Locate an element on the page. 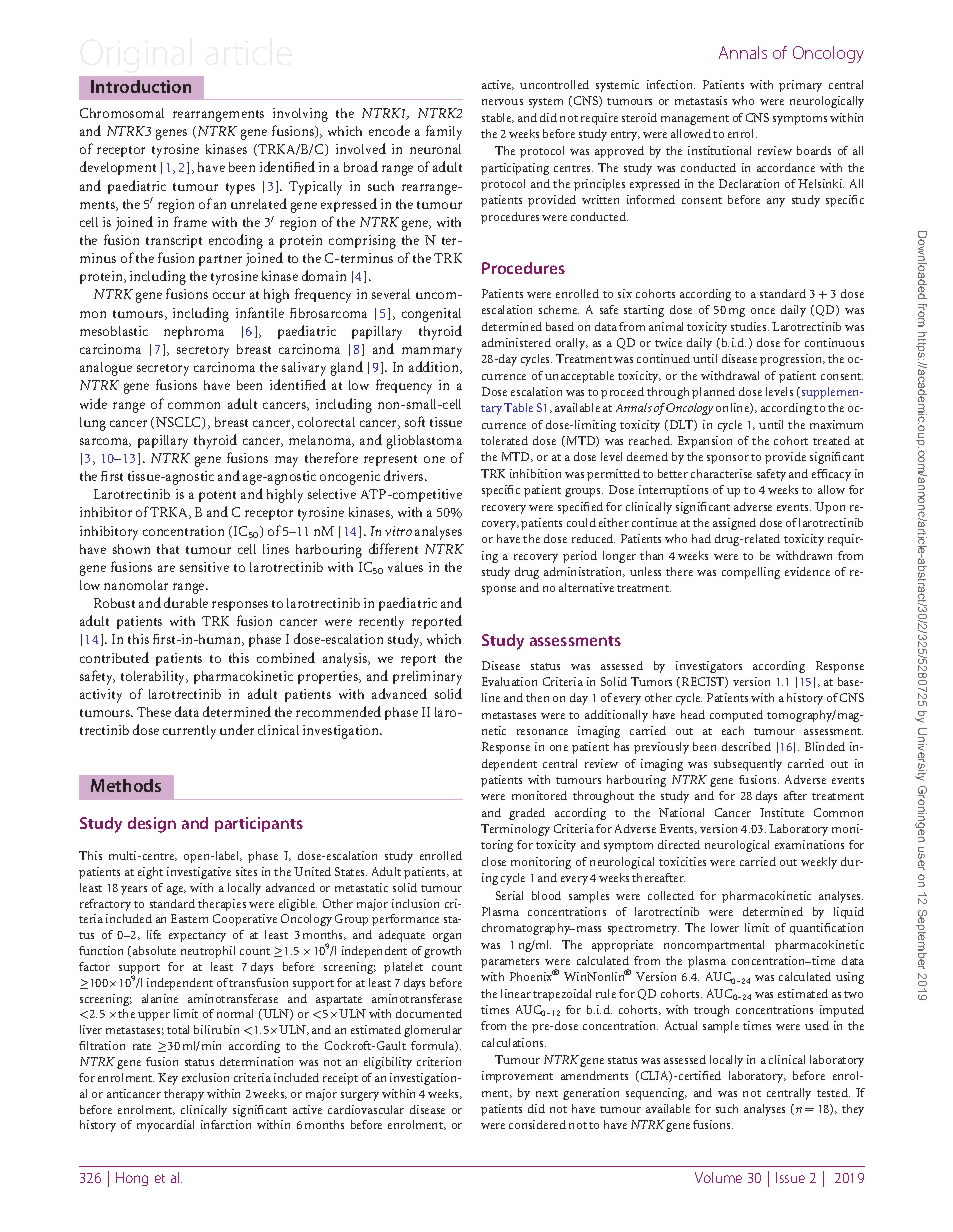 This image has height=1232, width=953. family is located at coordinates (444, 132).
